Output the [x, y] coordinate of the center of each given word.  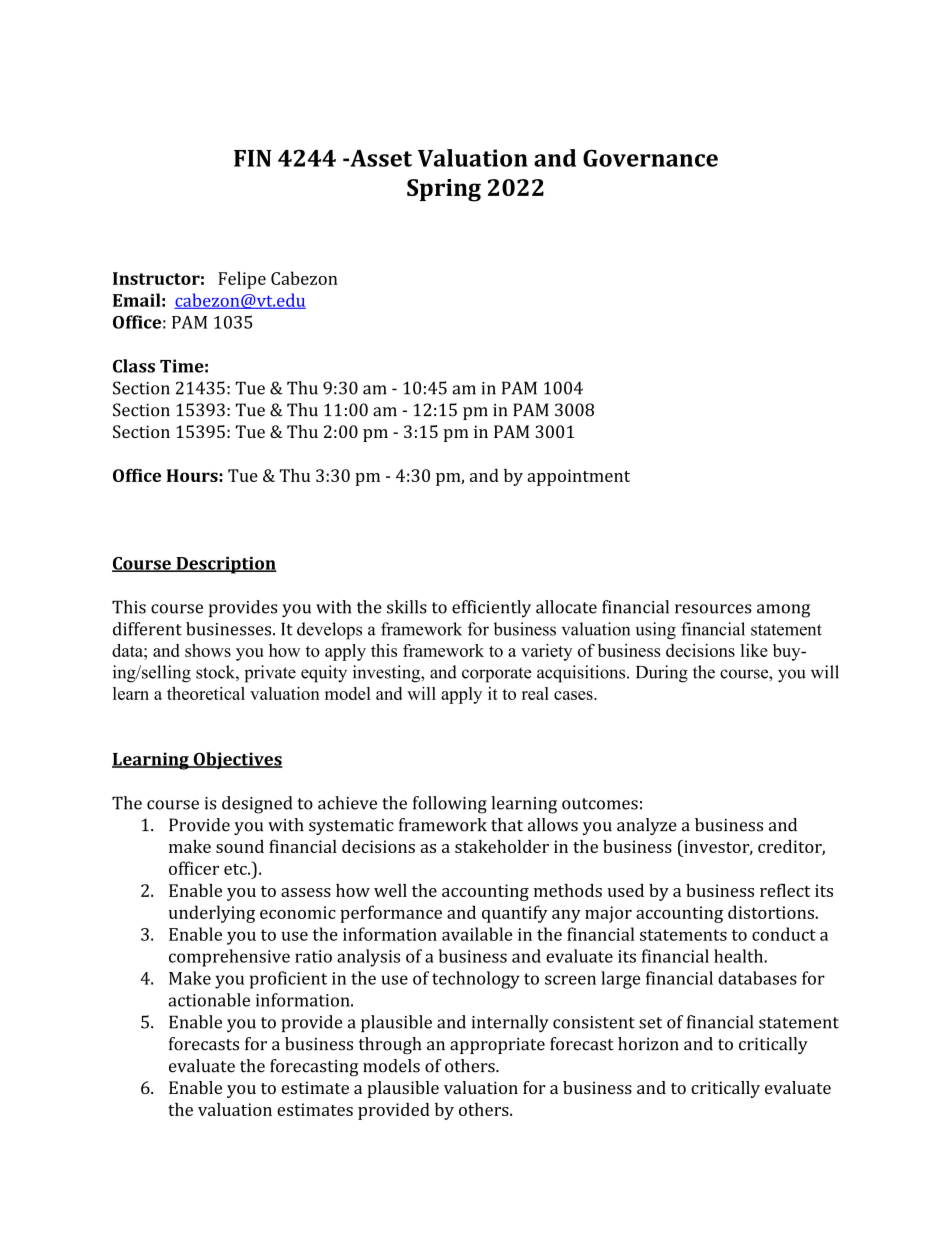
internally [510, 1024]
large [621, 980]
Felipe [242, 280]
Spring [444, 190]
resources [713, 609]
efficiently [491, 609]
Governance [650, 158]
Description [225, 565]
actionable [209, 1000]
